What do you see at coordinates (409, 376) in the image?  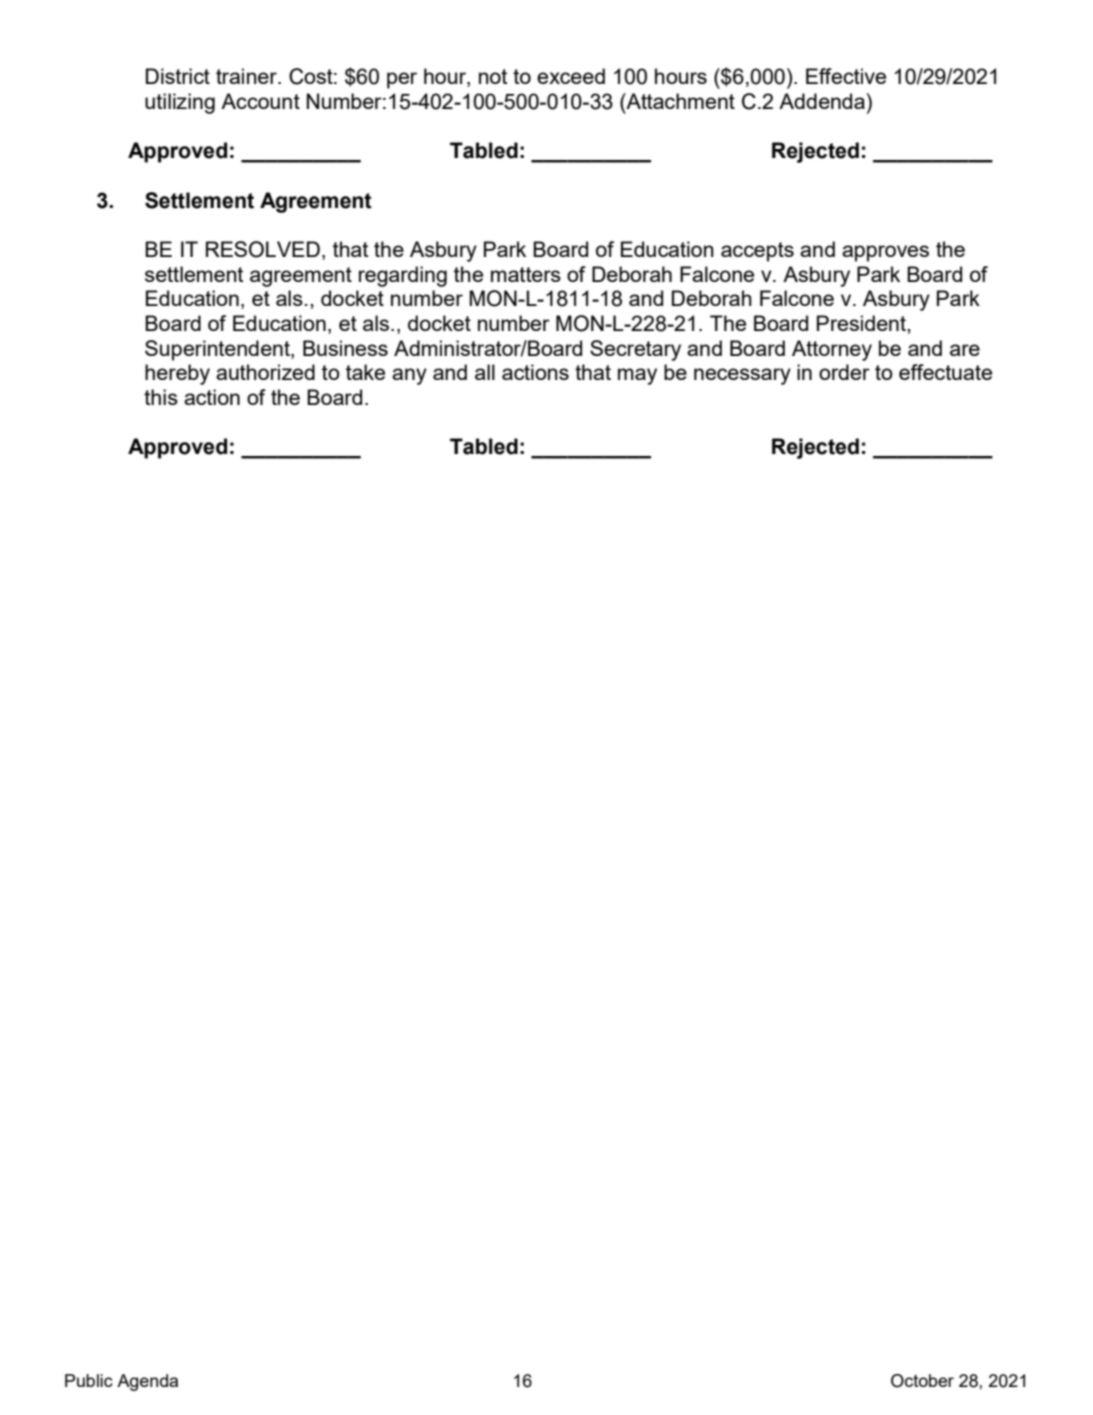 I see `any` at bounding box center [409, 376].
